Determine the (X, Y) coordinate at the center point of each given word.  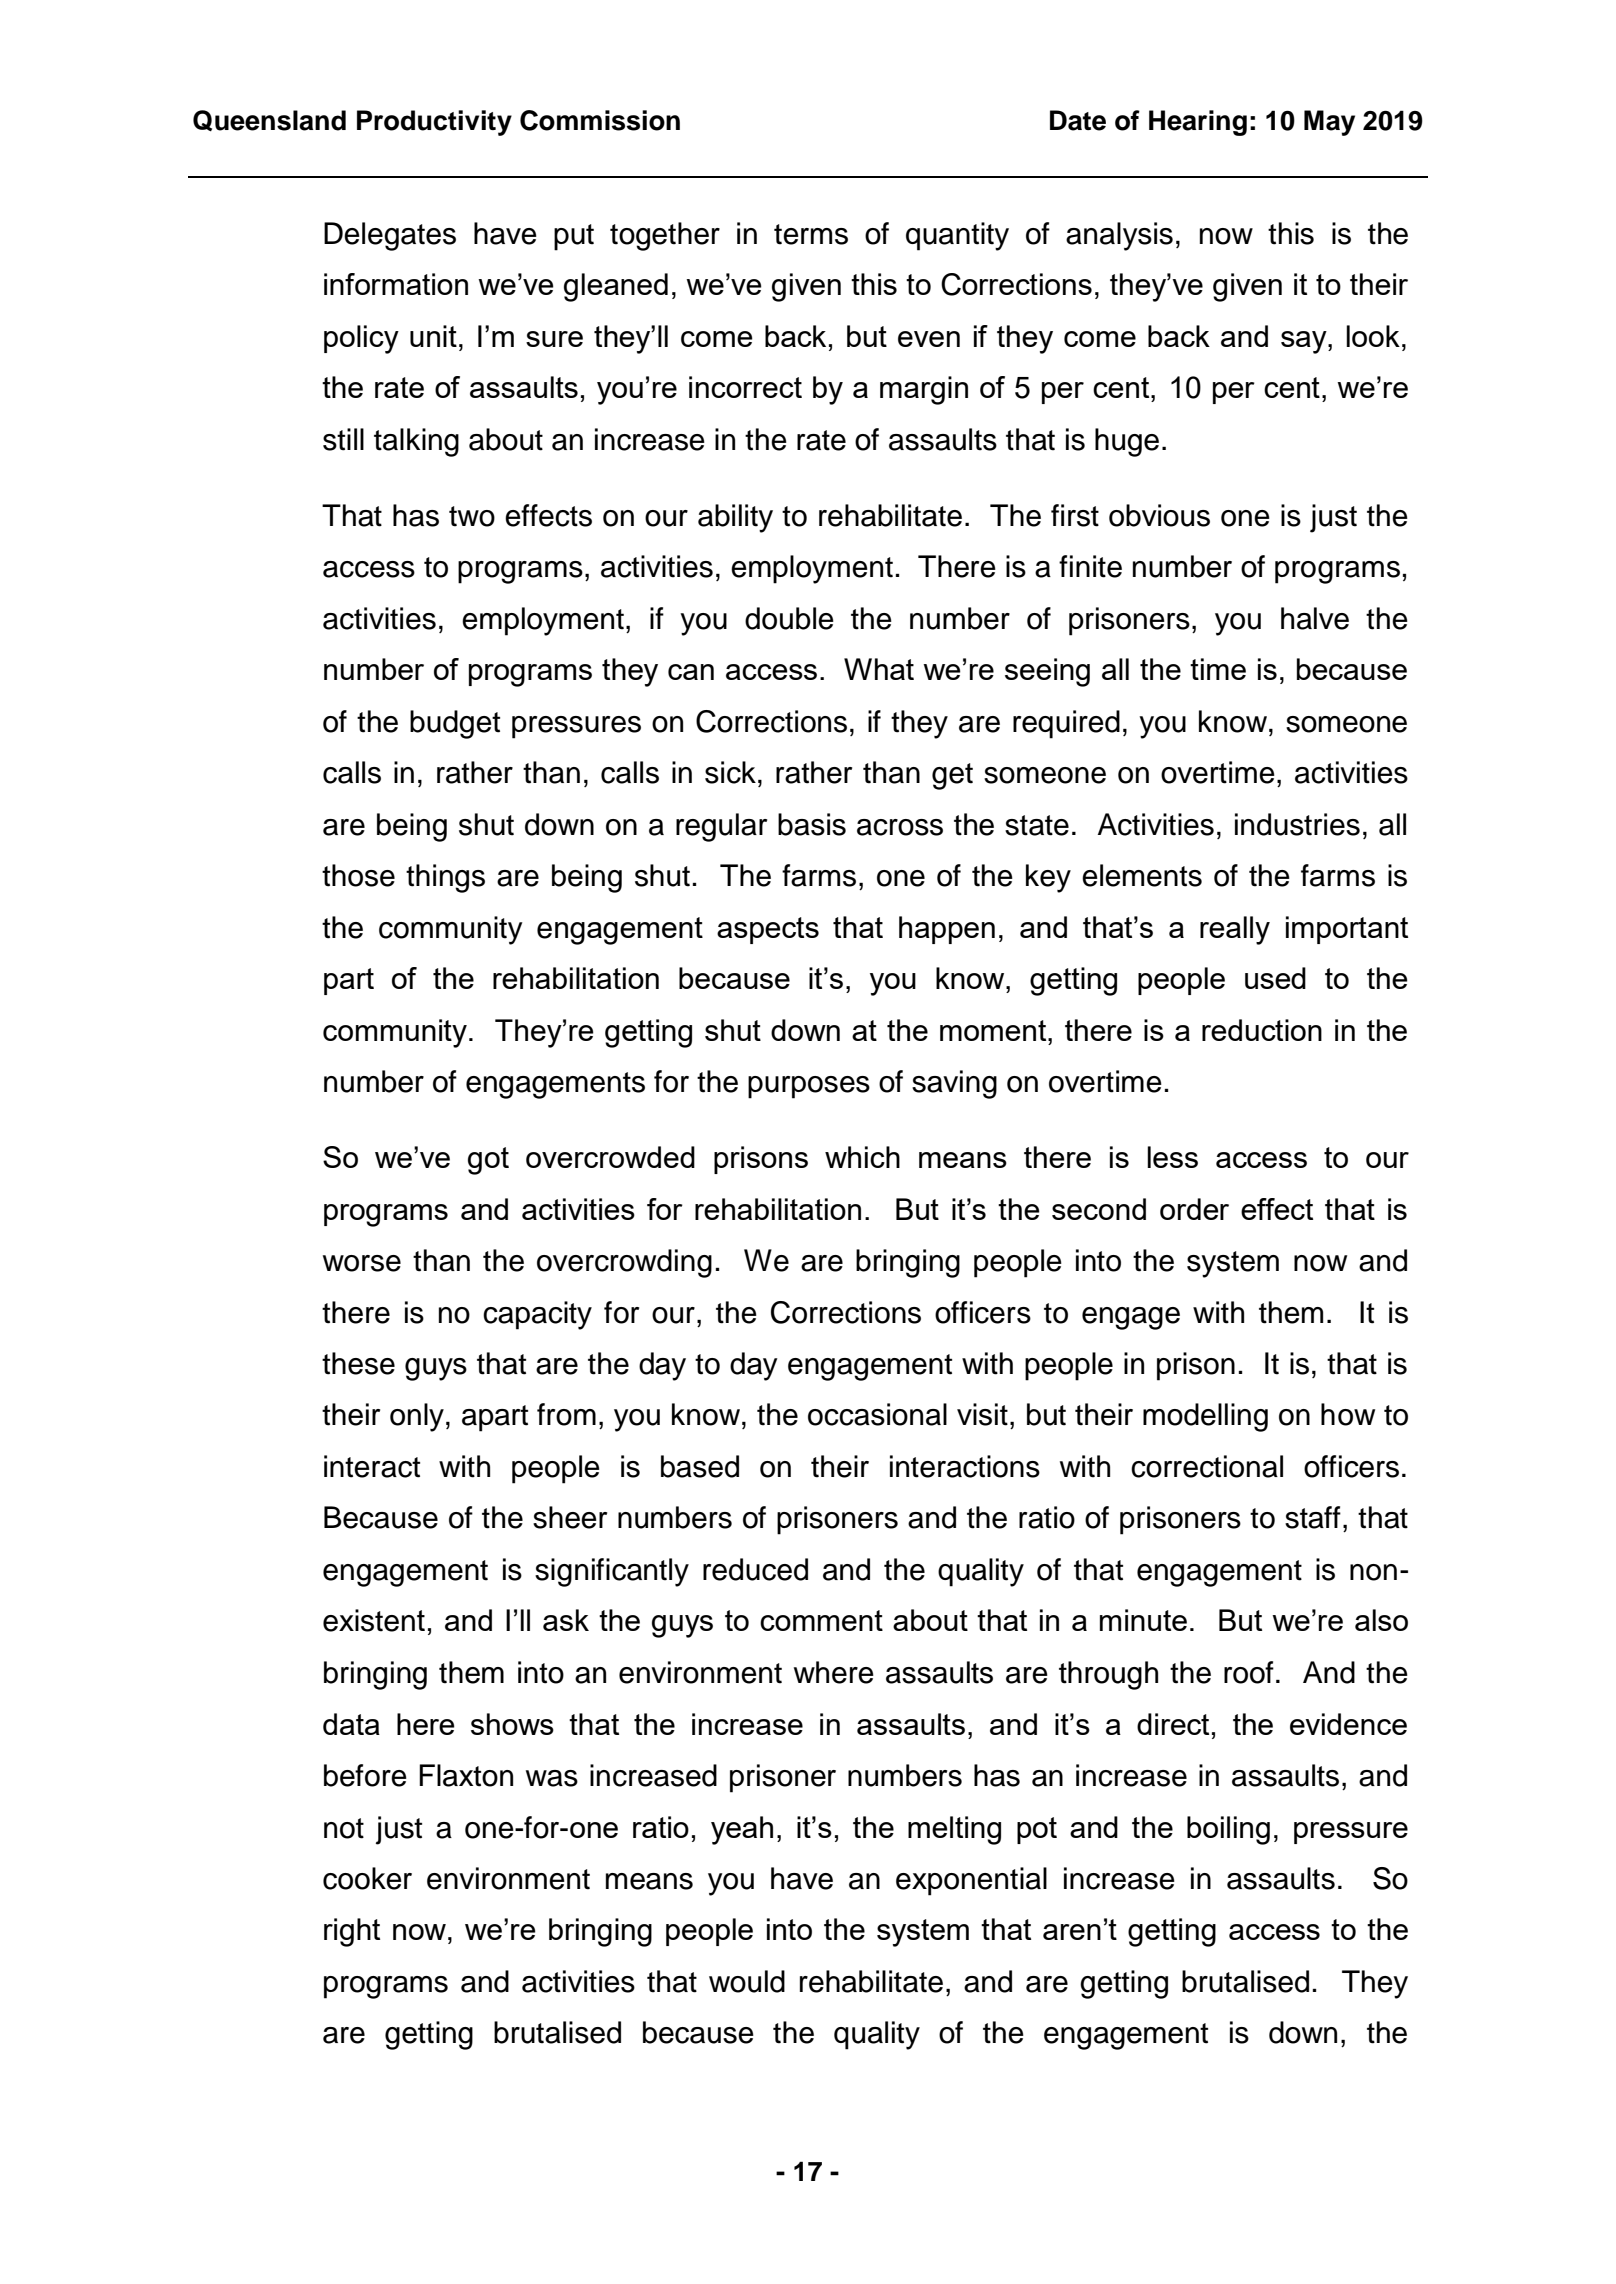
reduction (1262, 1030)
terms (811, 234)
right (352, 1932)
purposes (809, 1087)
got (488, 1161)
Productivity (434, 123)
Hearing (1198, 123)
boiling (1228, 1830)
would (747, 1981)
